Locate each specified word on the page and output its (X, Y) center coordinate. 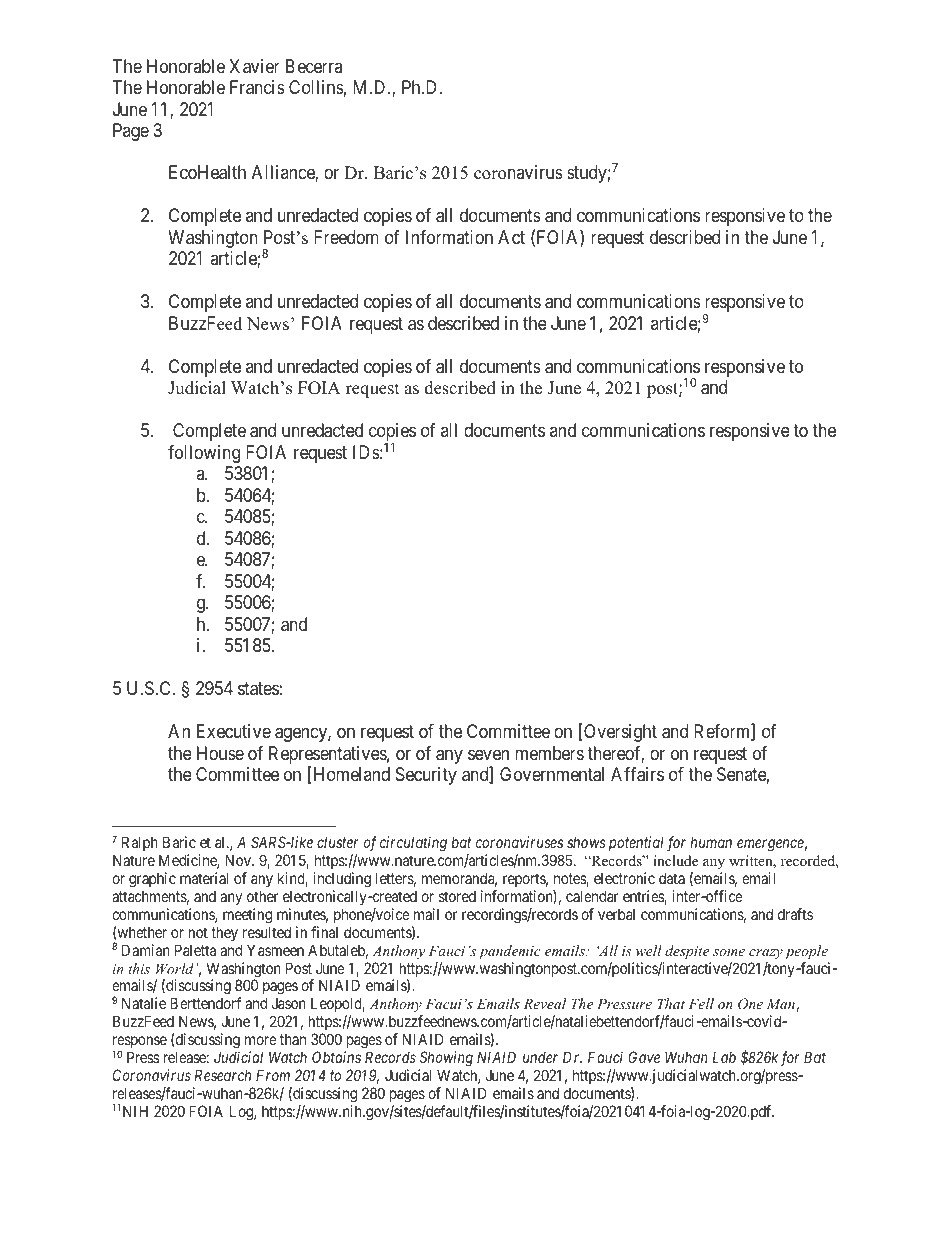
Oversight (619, 733)
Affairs (637, 774)
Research (223, 1075)
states (258, 689)
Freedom (346, 237)
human (711, 842)
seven (488, 754)
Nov (239, 860)
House (220, 753)
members (549, 753)
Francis (257, 87)
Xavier (254, 66)
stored (457, 896)
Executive (234, 731)
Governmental (552, 774)
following (204, 454)
